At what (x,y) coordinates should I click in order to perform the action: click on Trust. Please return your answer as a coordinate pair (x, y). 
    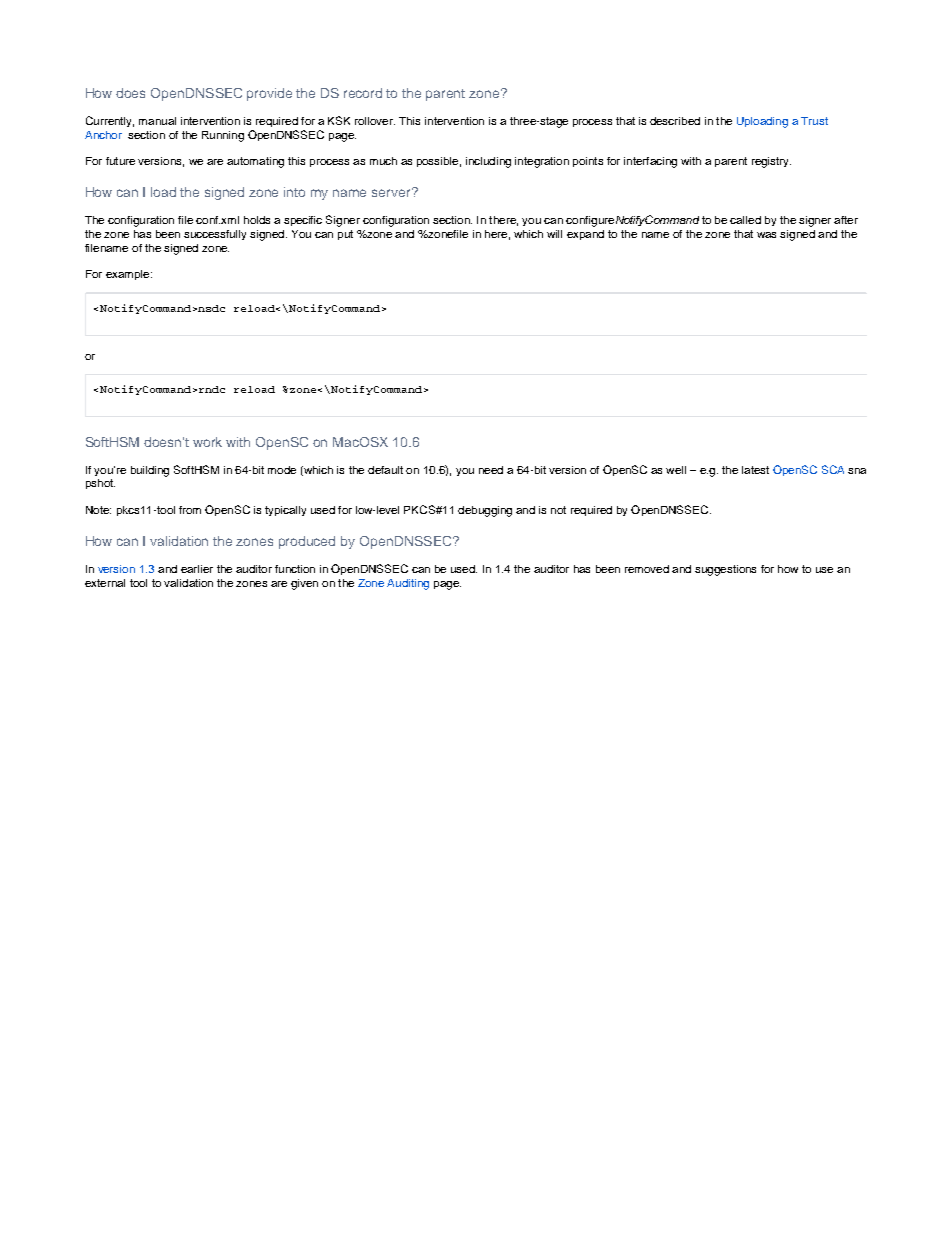
    Looking at the image, I should click on (814, 121).
